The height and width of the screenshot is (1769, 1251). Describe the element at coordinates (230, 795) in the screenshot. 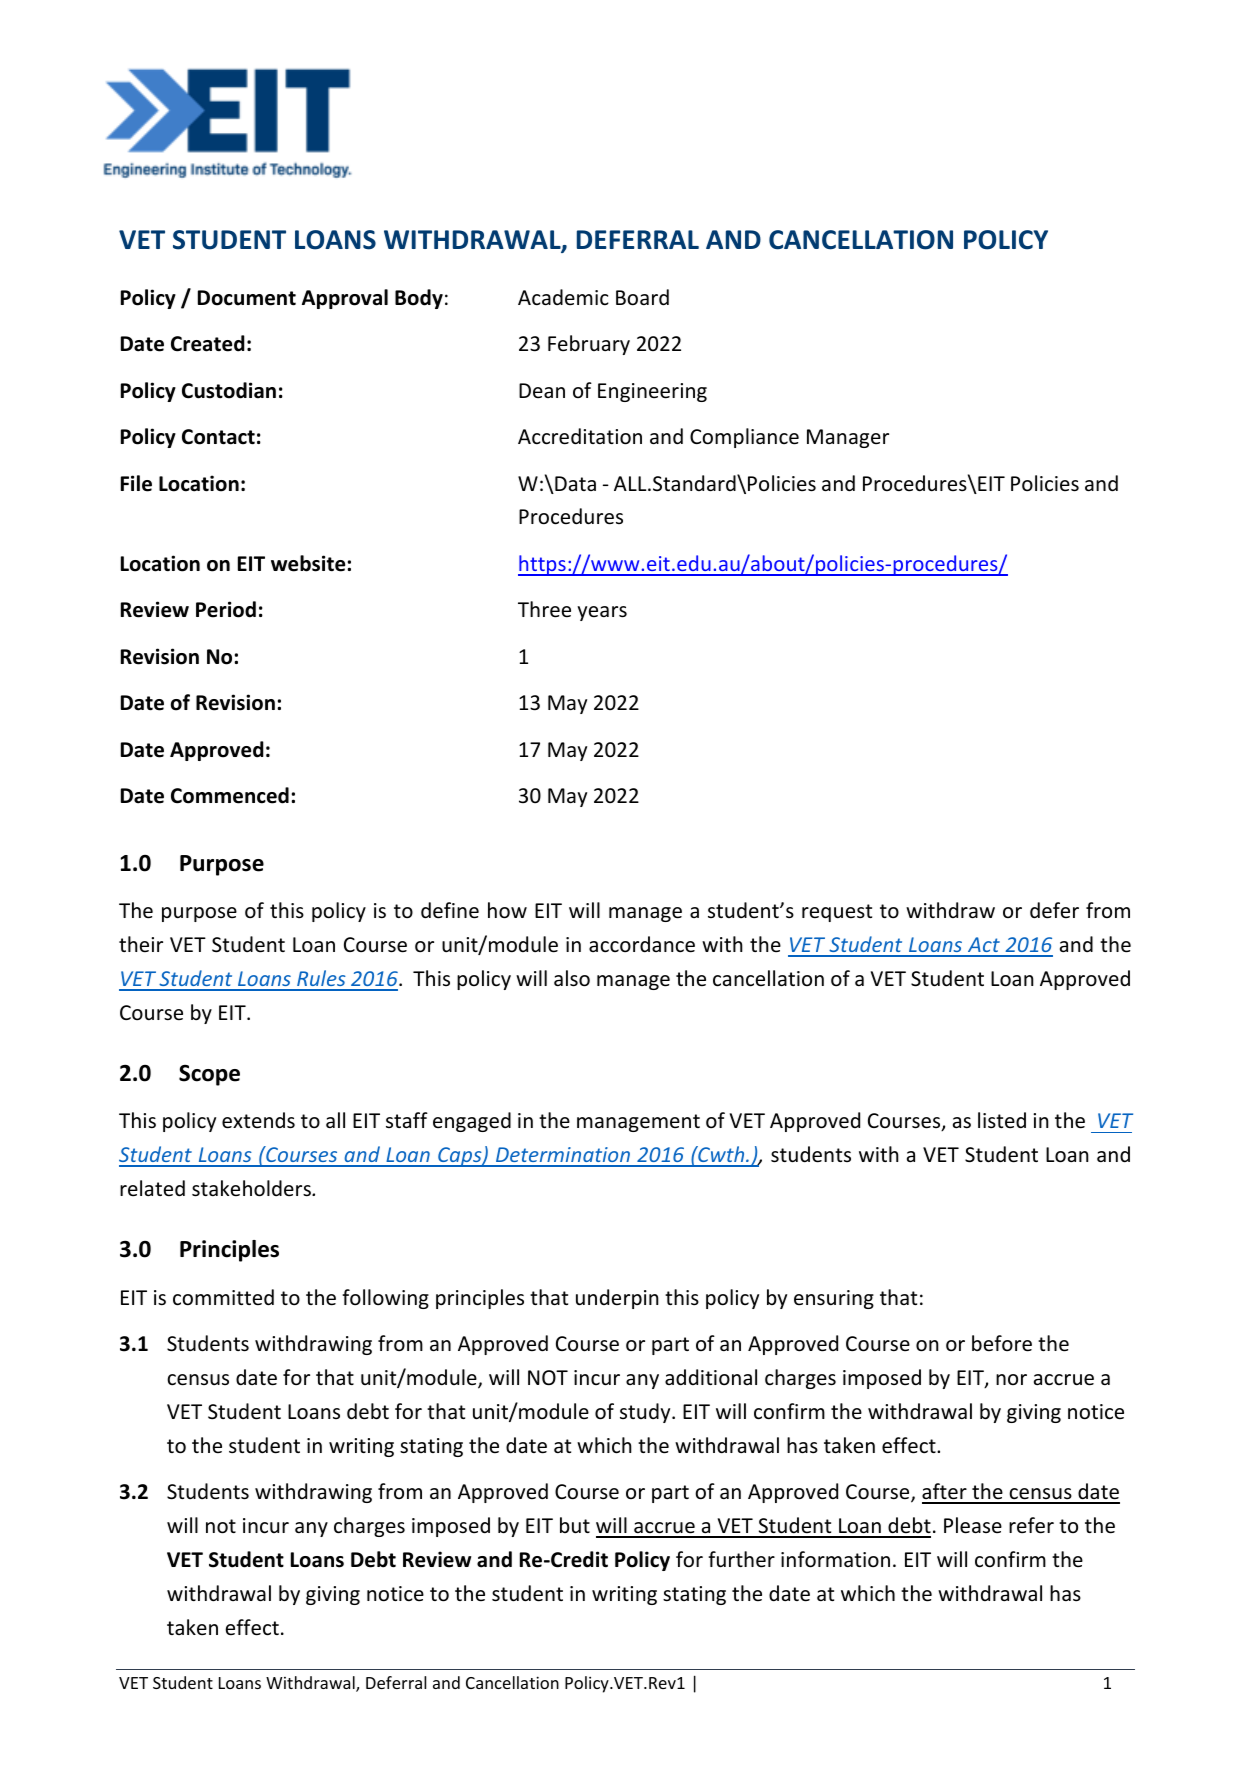

I see `Commenced` at that location.
